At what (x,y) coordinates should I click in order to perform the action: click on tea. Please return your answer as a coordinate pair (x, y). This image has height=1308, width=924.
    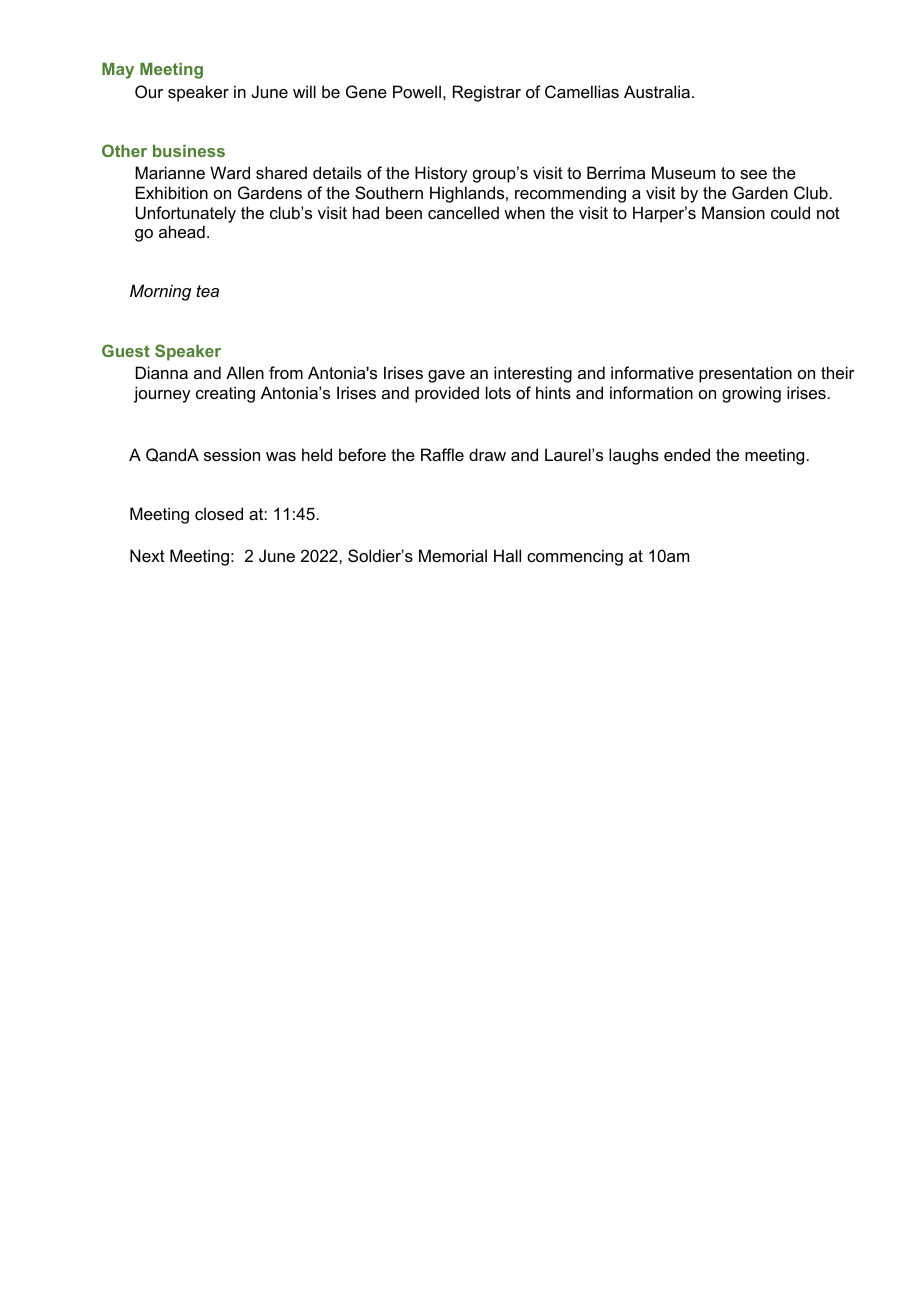
    Looking at the image, I should click on (207, 291).
